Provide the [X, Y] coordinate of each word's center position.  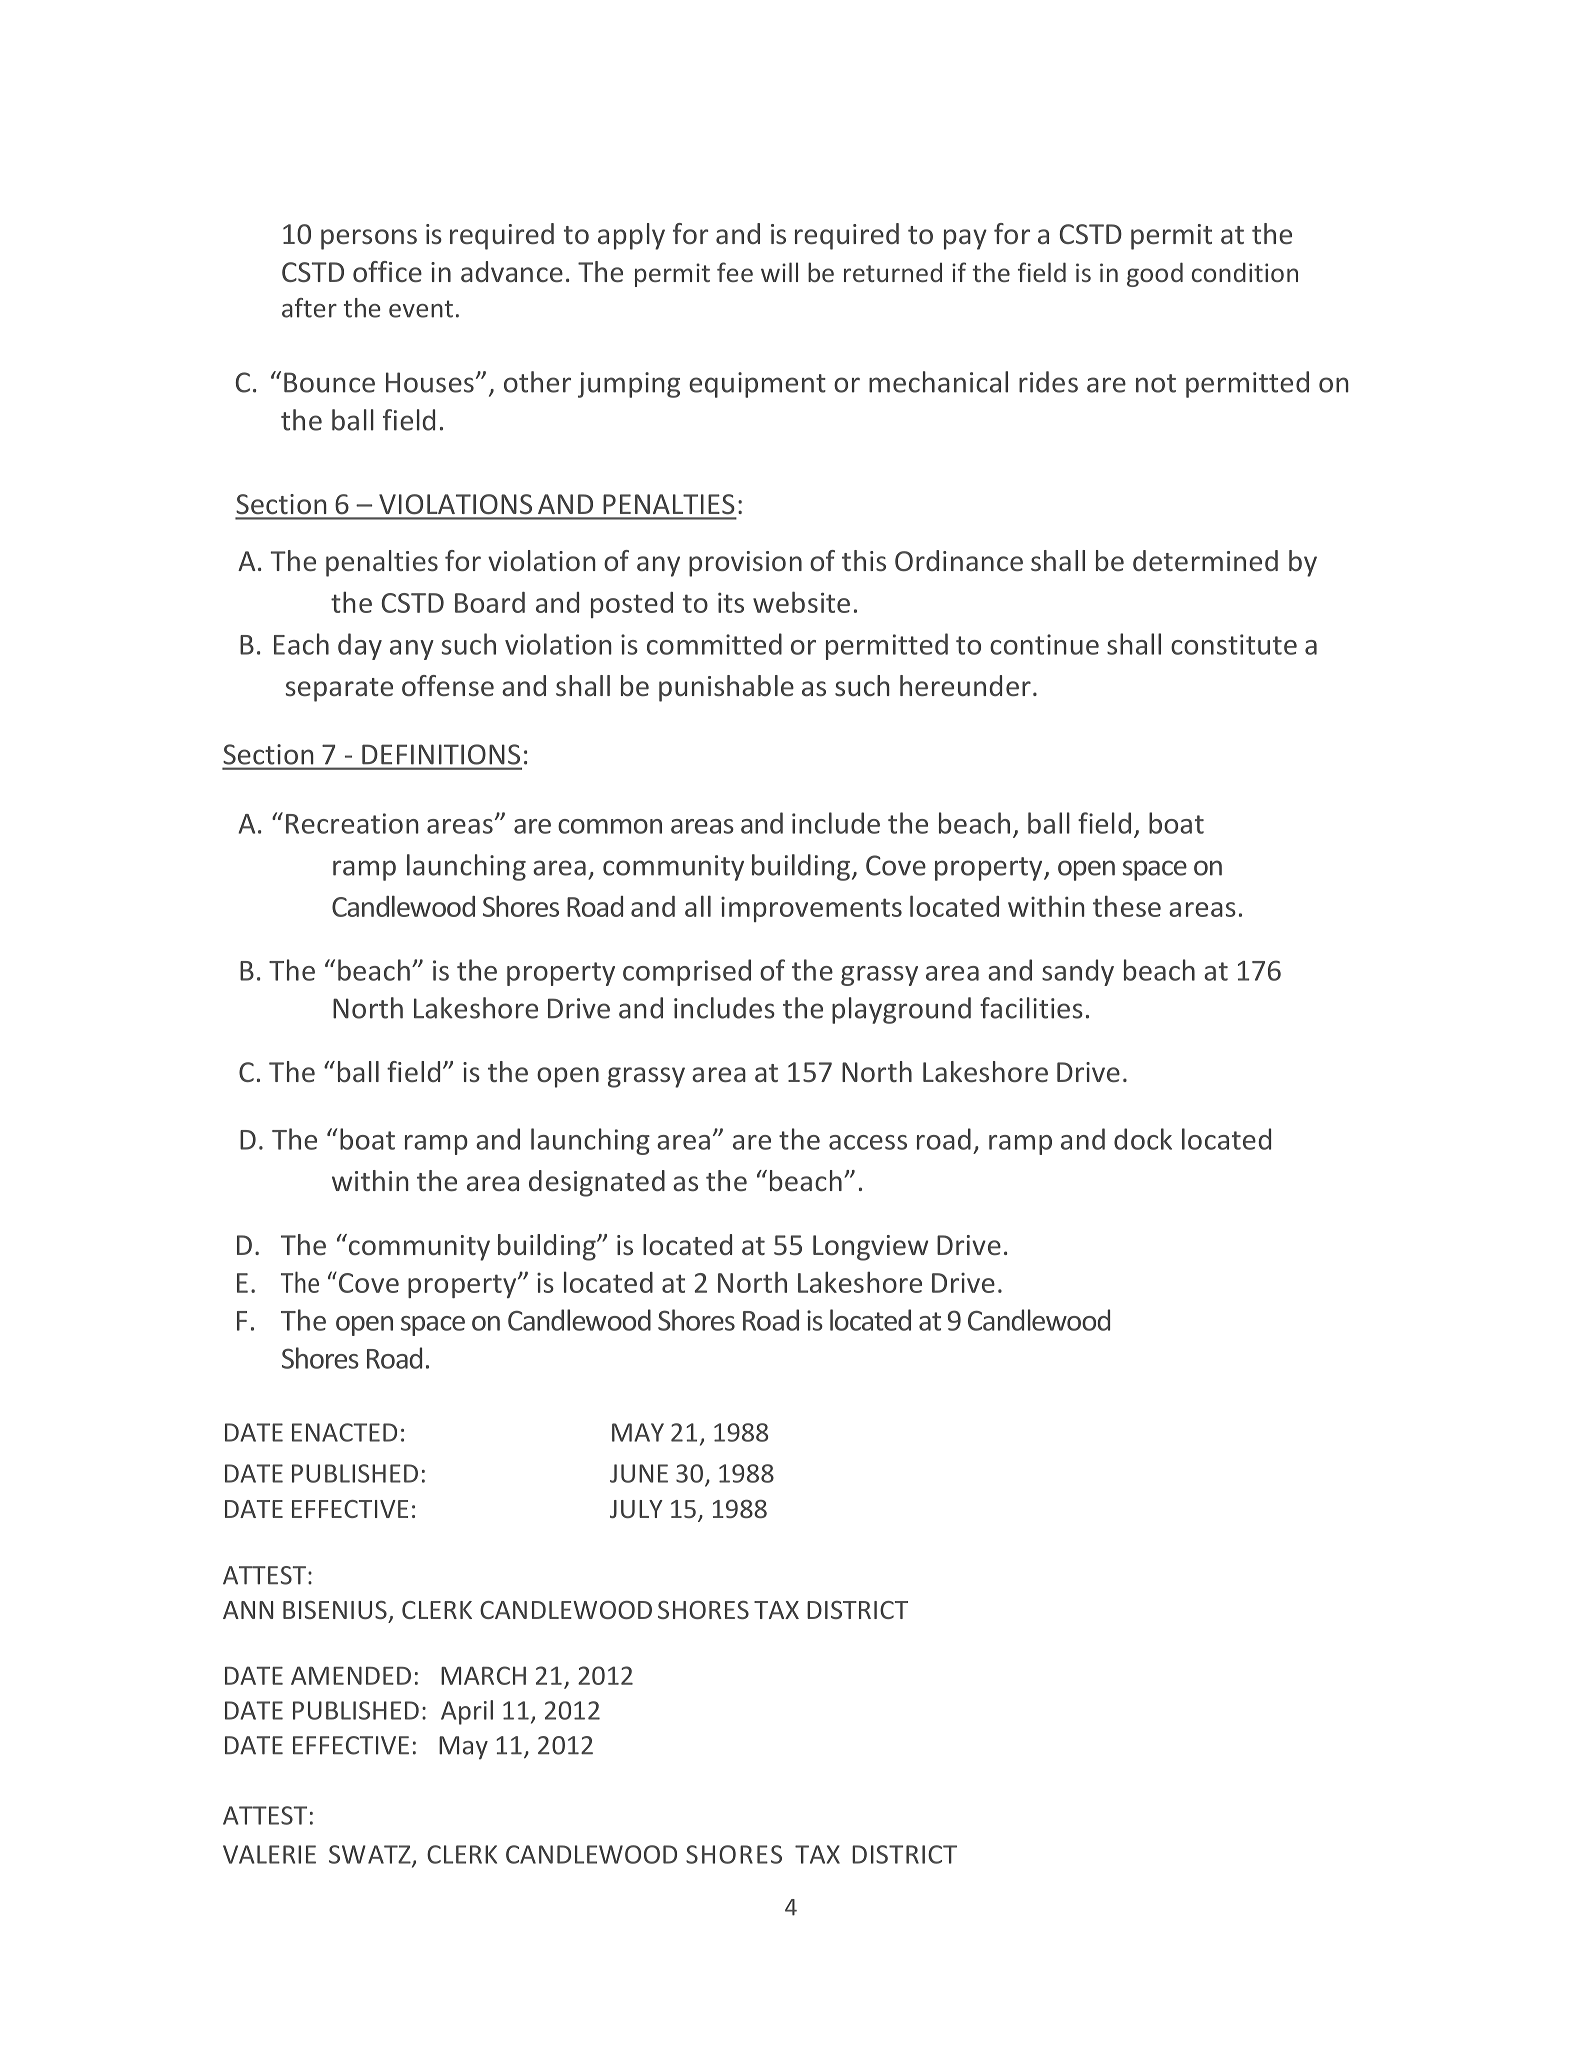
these [1127, 906]
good [1155, 274]
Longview [870, 1248]
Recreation [352, 823]
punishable [726, 688]
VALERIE [269, 1854]
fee [735, 272]
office [387, 271]
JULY [636, 1509]
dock [1143, 1139]
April [467, 1712]
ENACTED [344, 1432]
